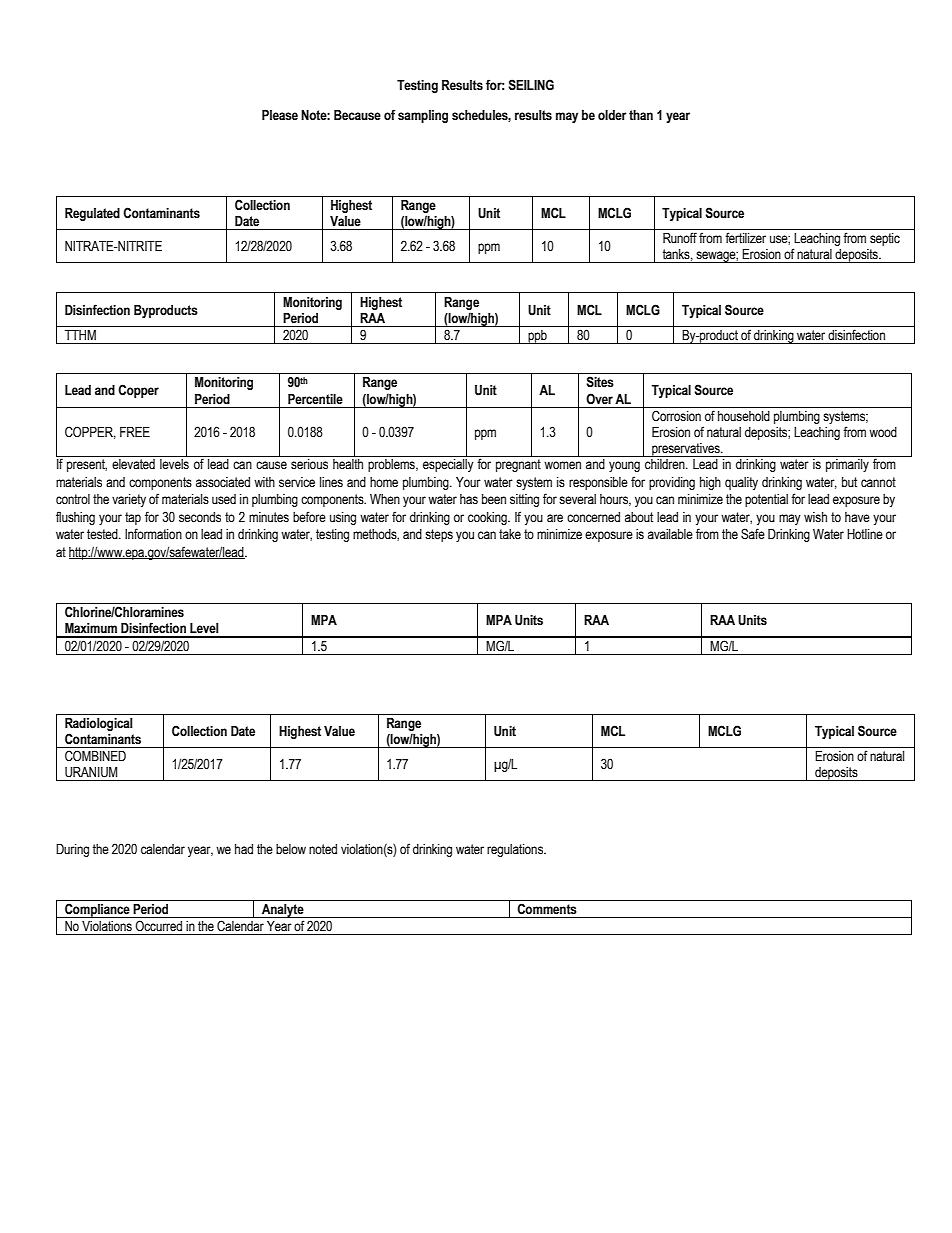  I want to click on ppb, so click(538, 337).
